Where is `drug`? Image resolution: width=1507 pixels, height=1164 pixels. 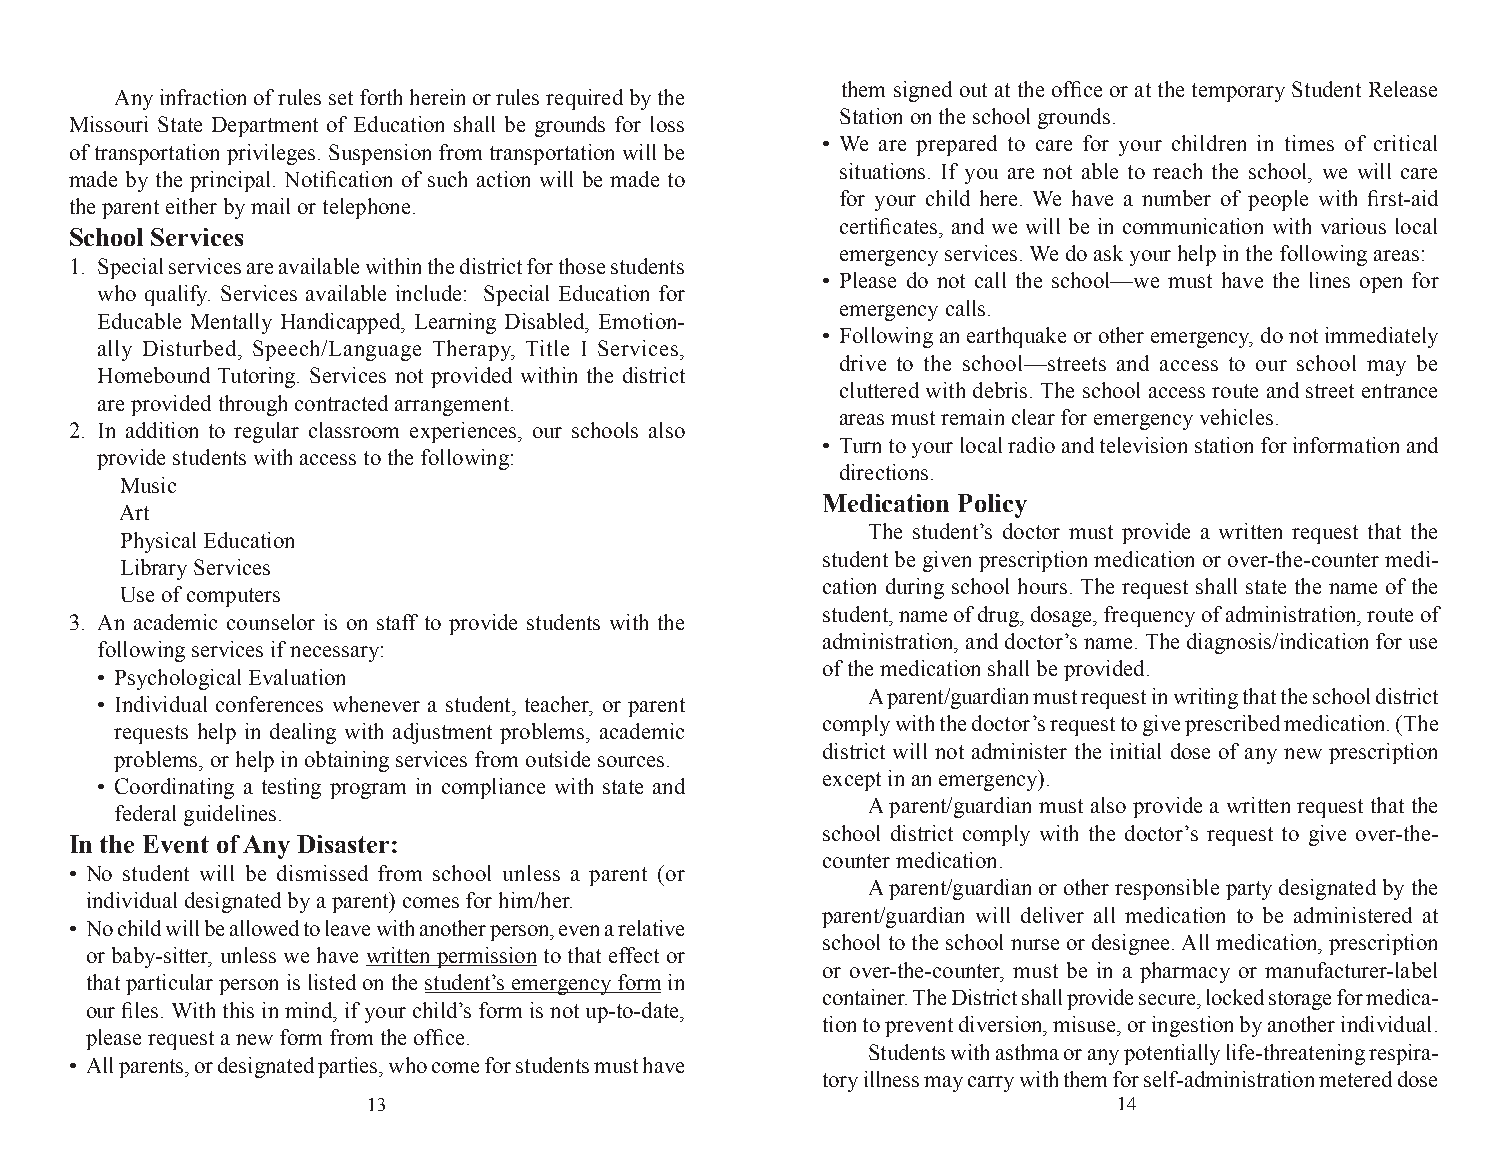 drug is located at coordinates (999, 616).
